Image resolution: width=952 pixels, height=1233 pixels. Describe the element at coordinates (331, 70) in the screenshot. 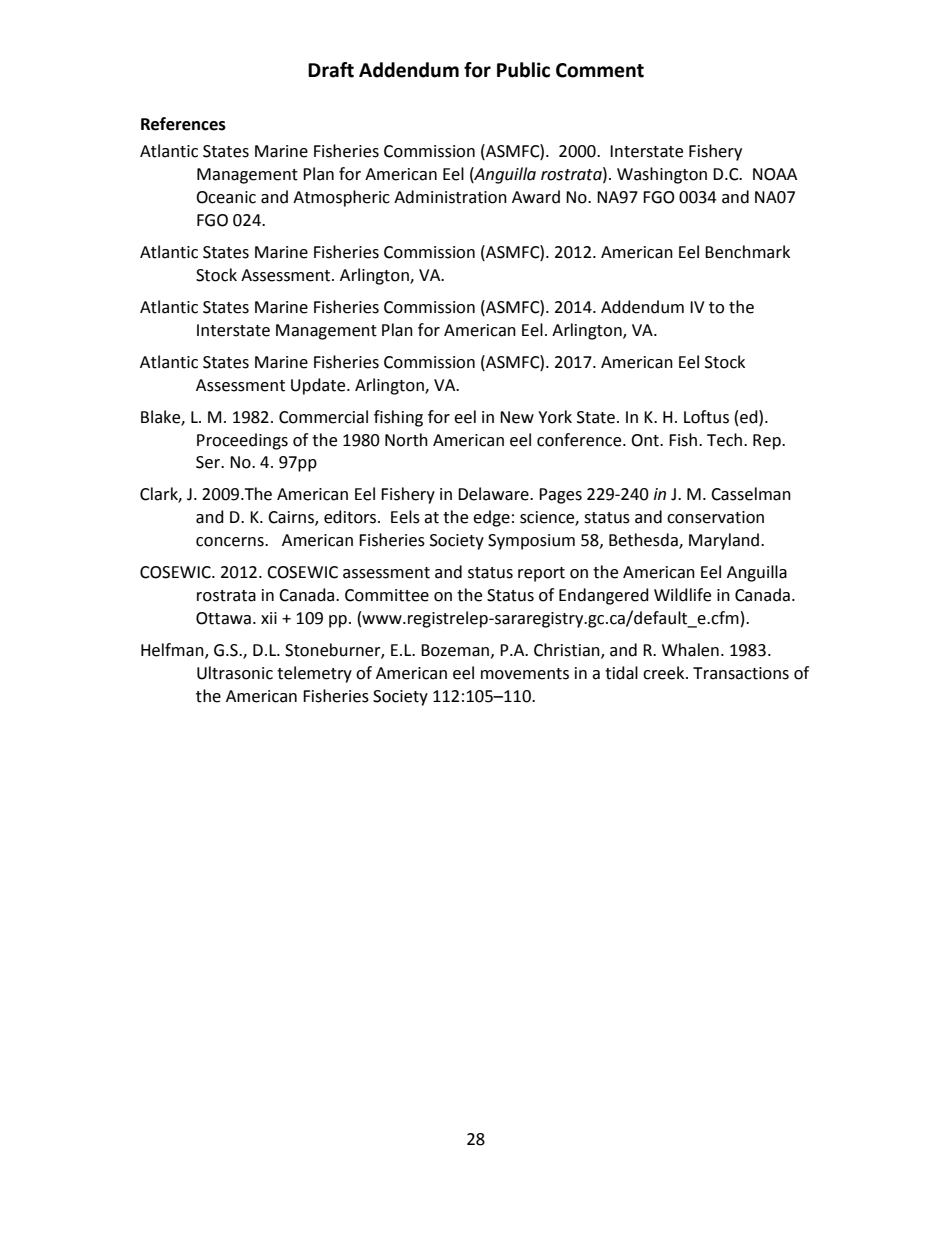

I see `Draft` at that location.
